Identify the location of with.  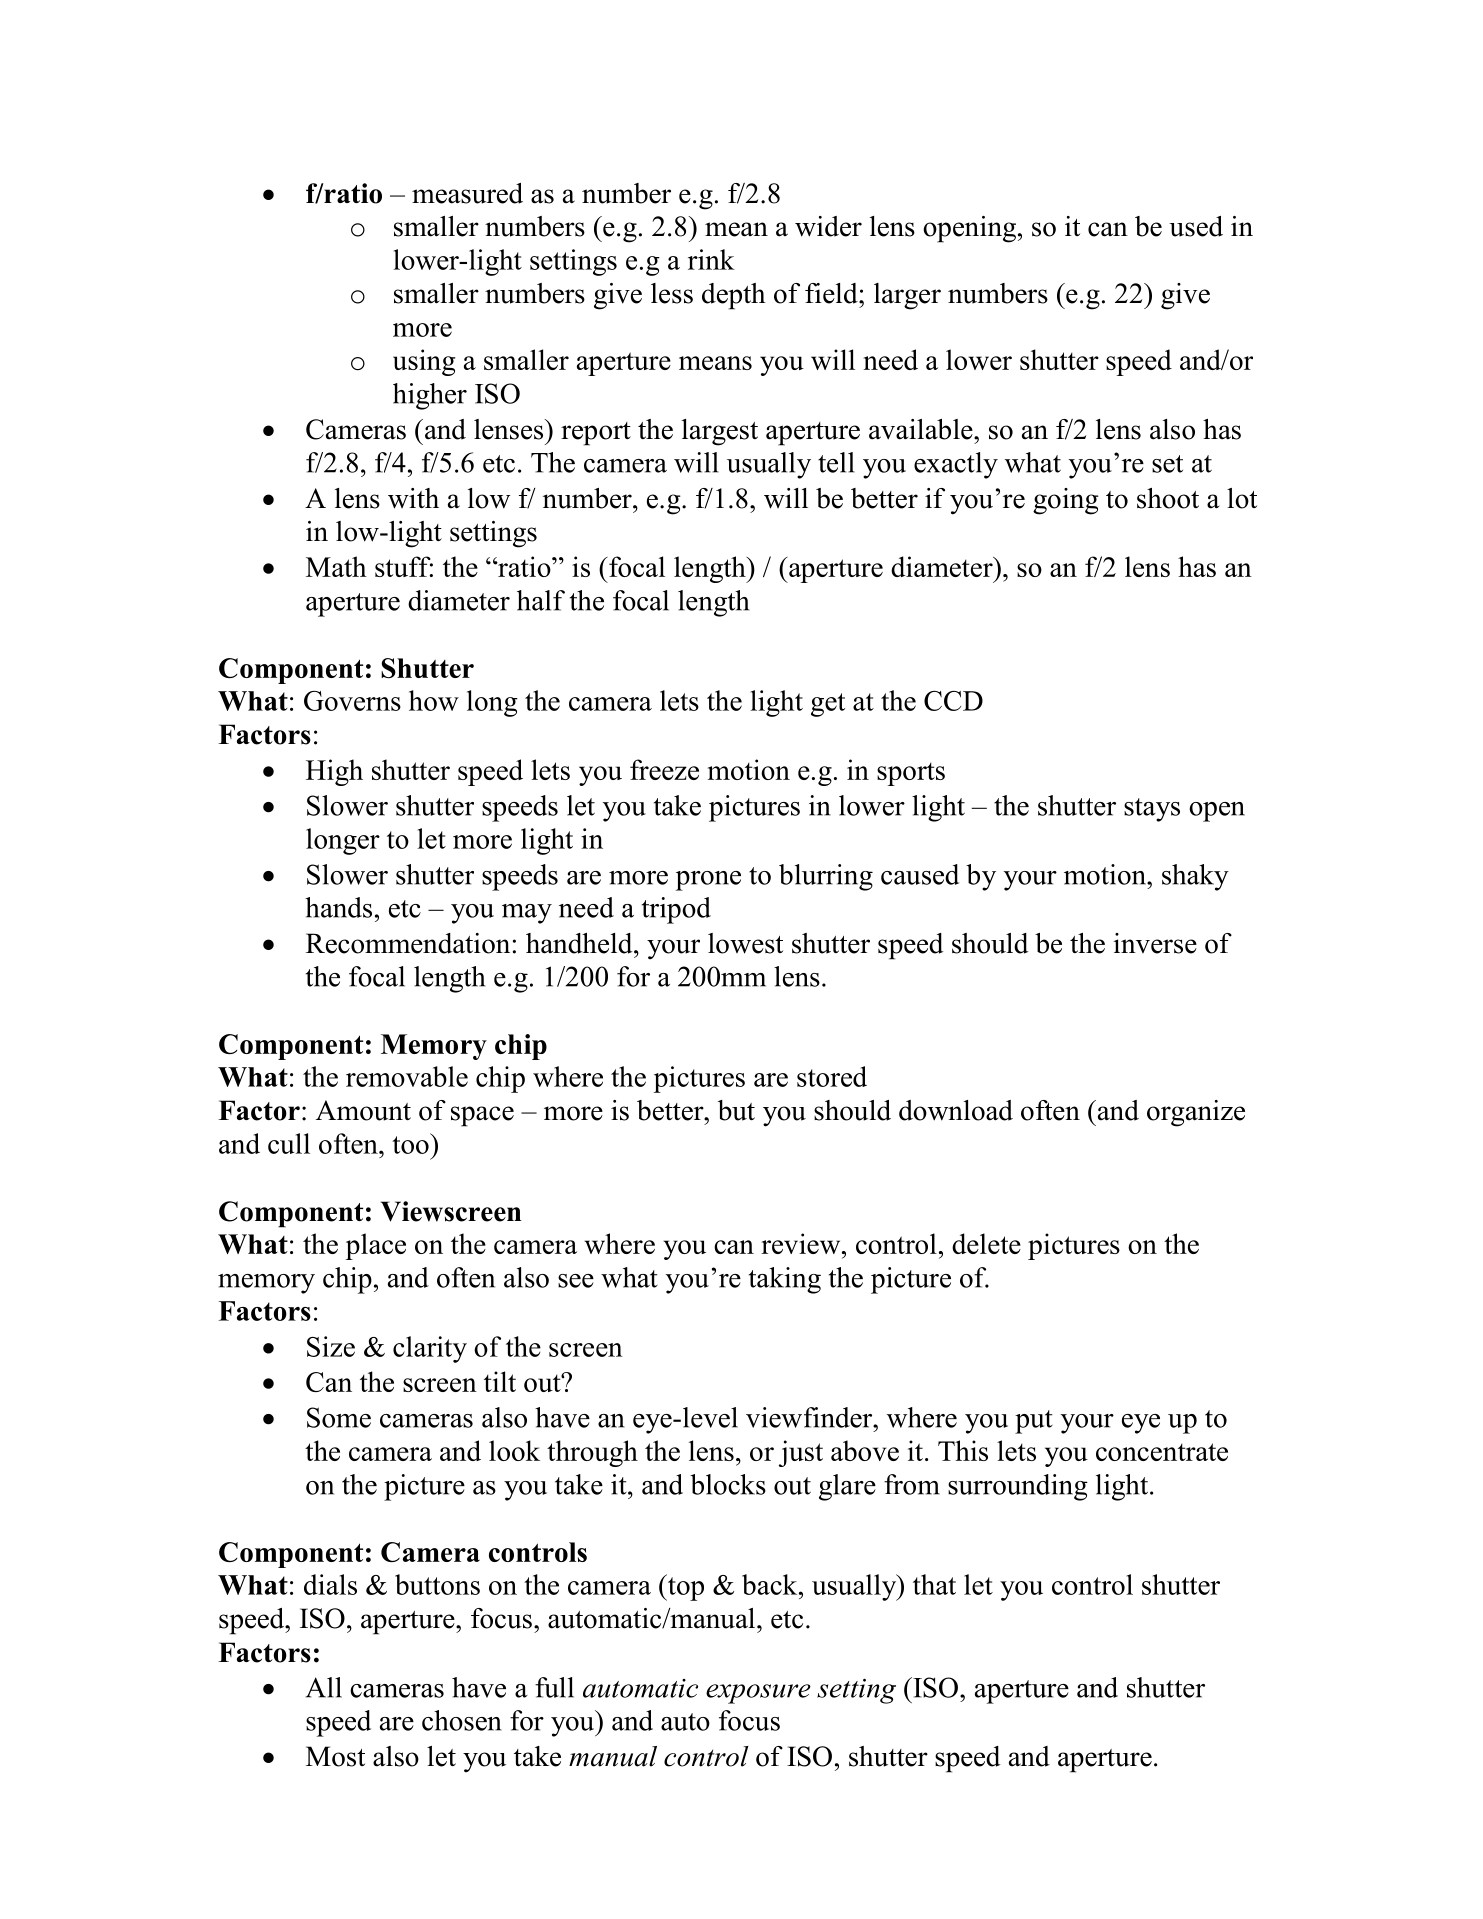
(413, 498).
